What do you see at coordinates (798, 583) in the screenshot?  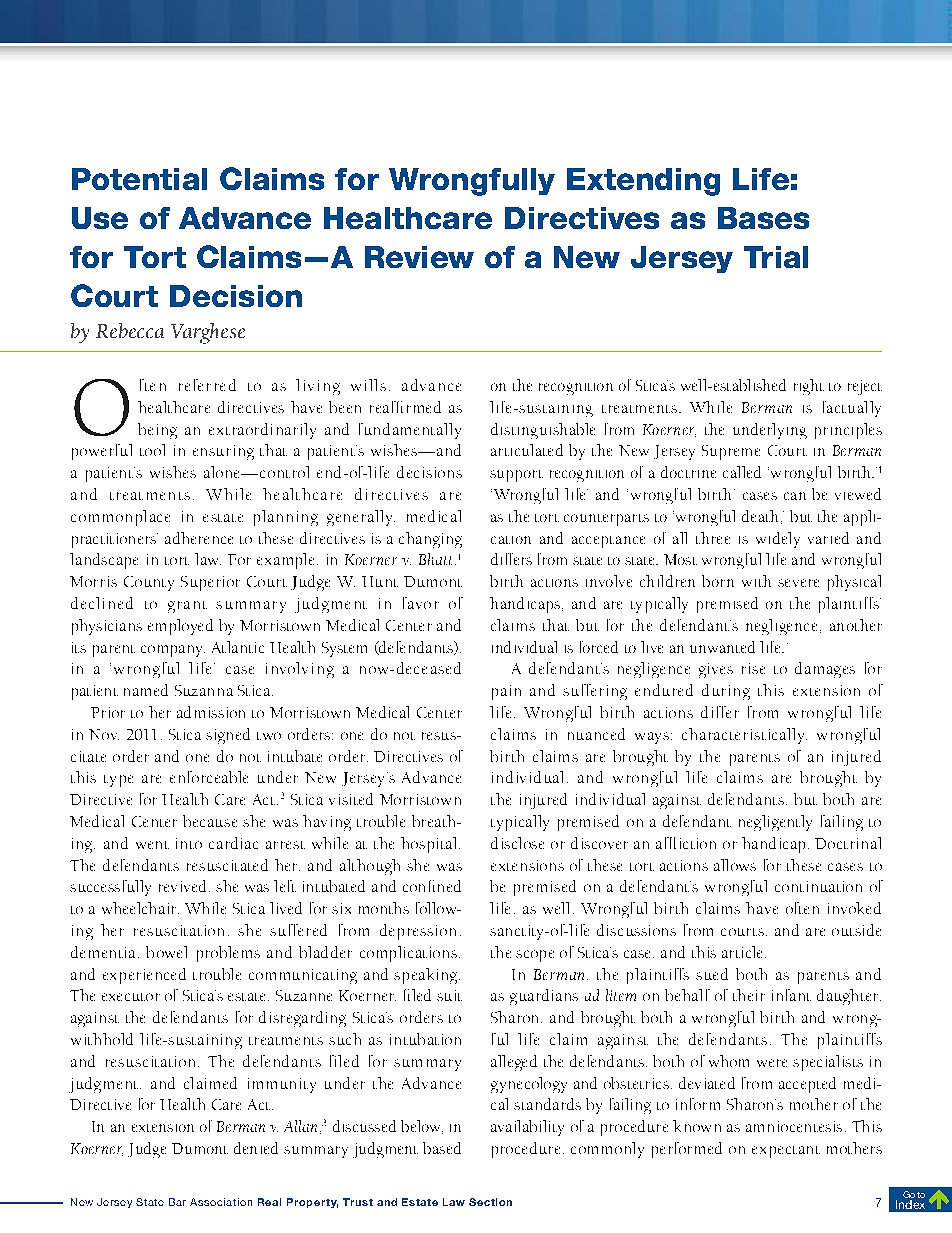 I see `severe` at bounding box center [798, 583].
